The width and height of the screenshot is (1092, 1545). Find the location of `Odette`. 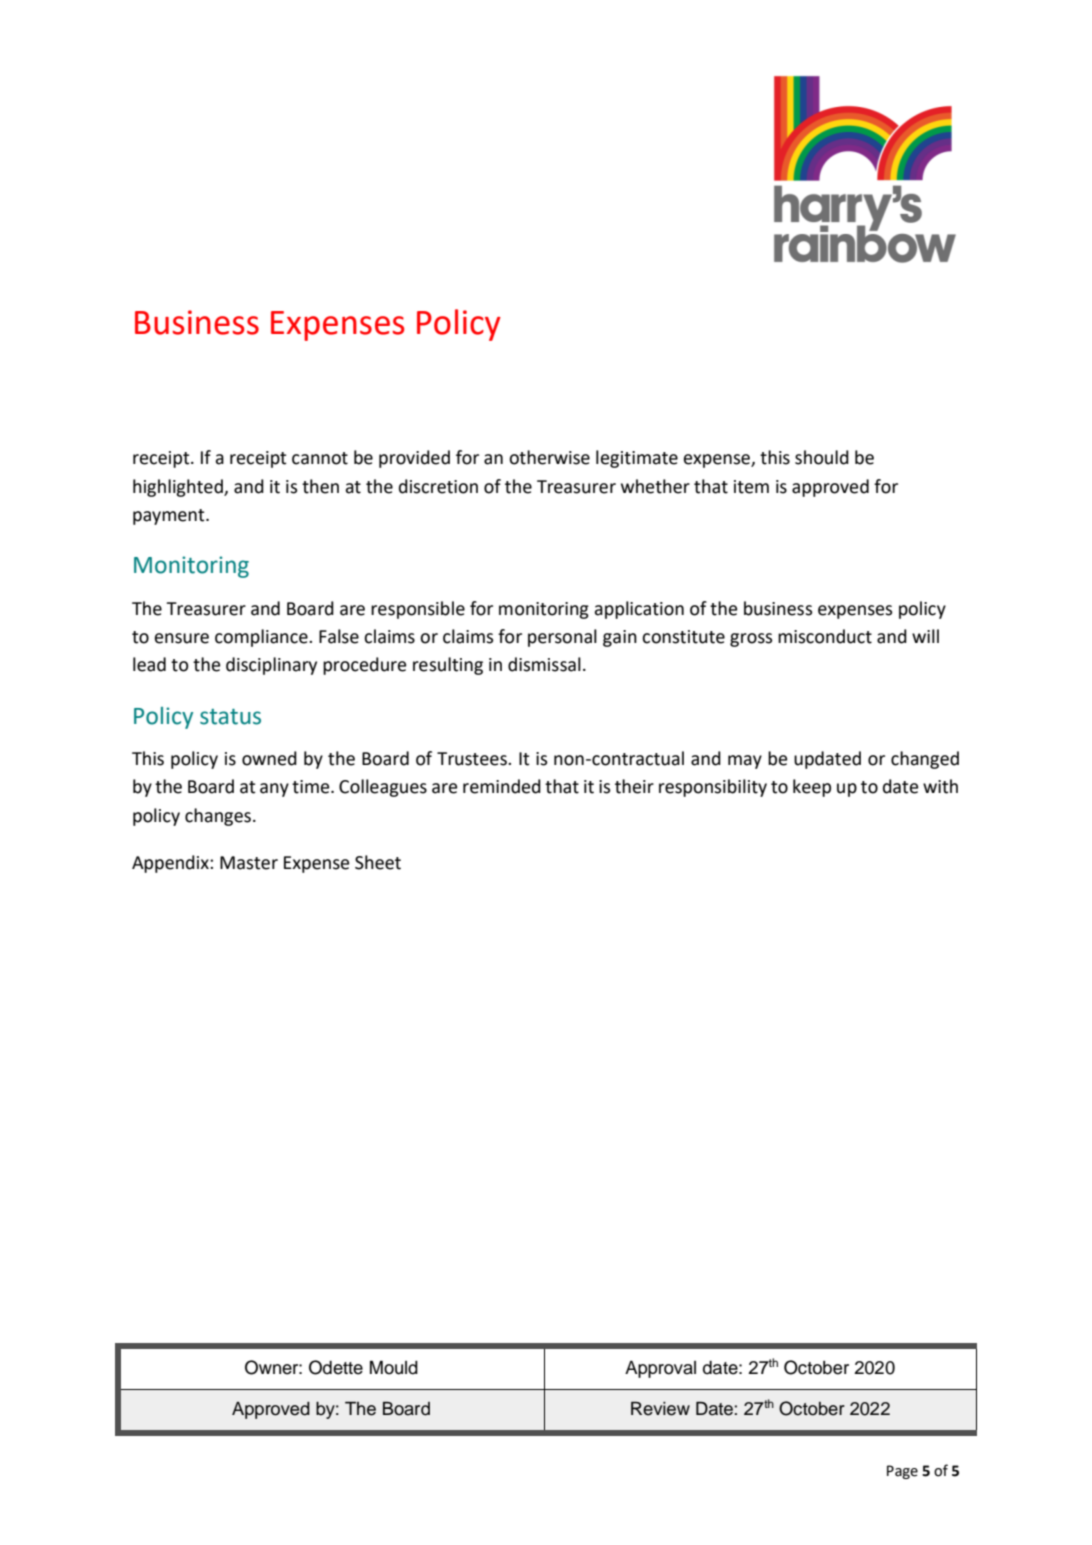

Odette is located at coordinates (336, 1367).
